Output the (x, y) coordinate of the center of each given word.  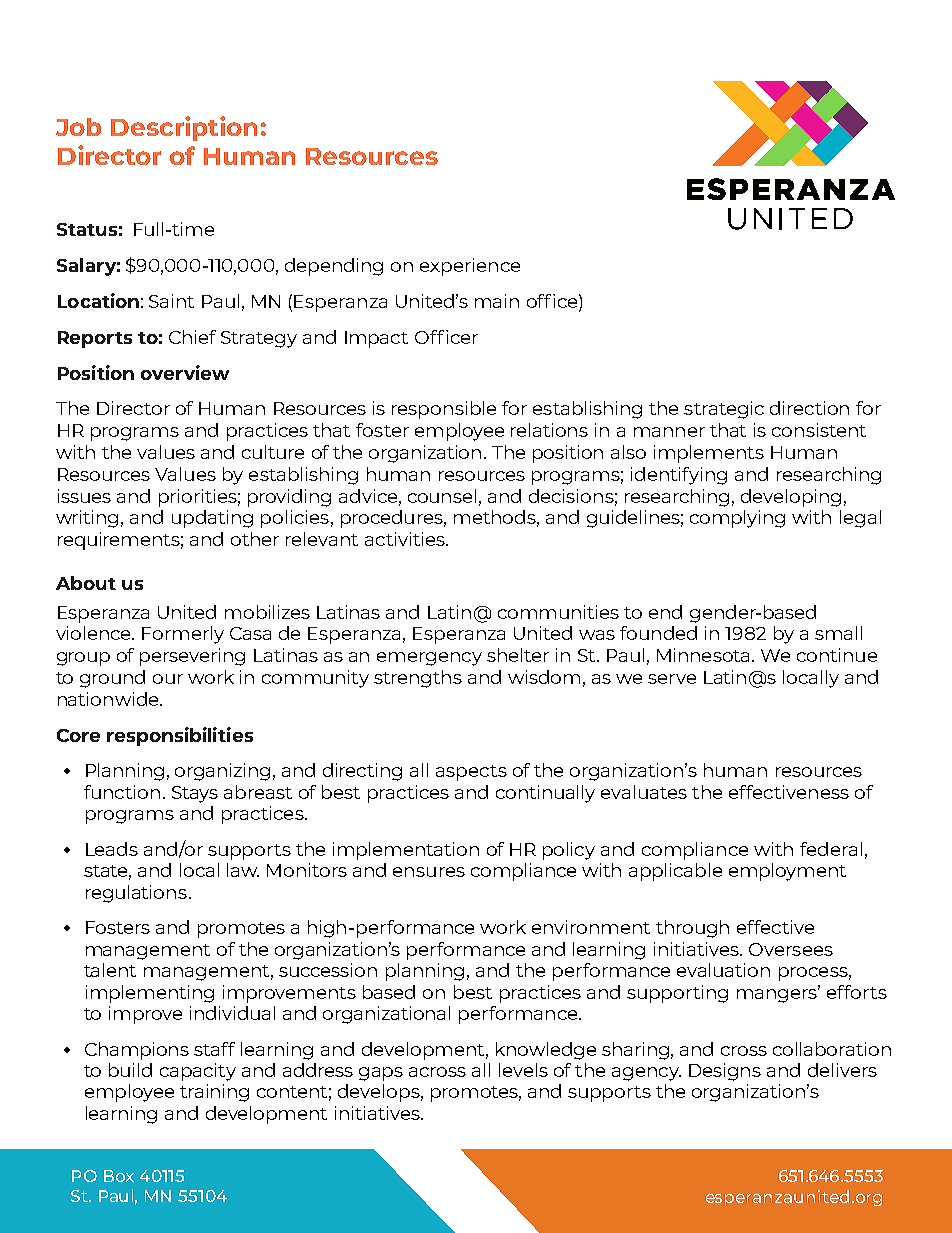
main (497, 301)
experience (470, 267)
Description (184, 128)
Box (119, 1176)
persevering (192, 657)
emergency (429, 659)
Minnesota (703, 655)
